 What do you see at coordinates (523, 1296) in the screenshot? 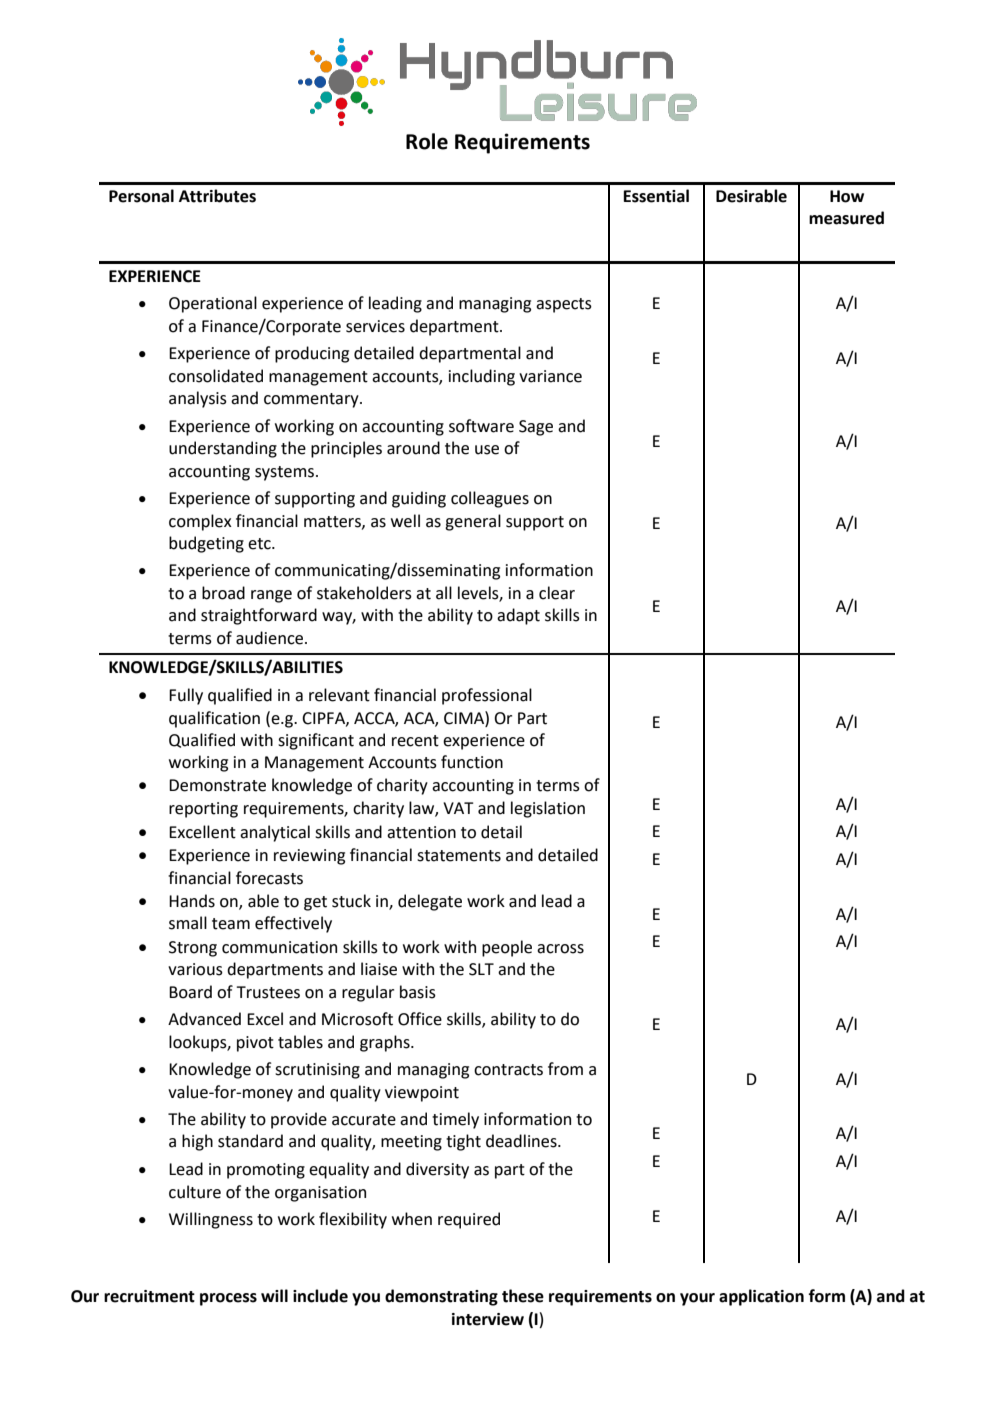
I see `these` at bounding box center [523, 1296].
